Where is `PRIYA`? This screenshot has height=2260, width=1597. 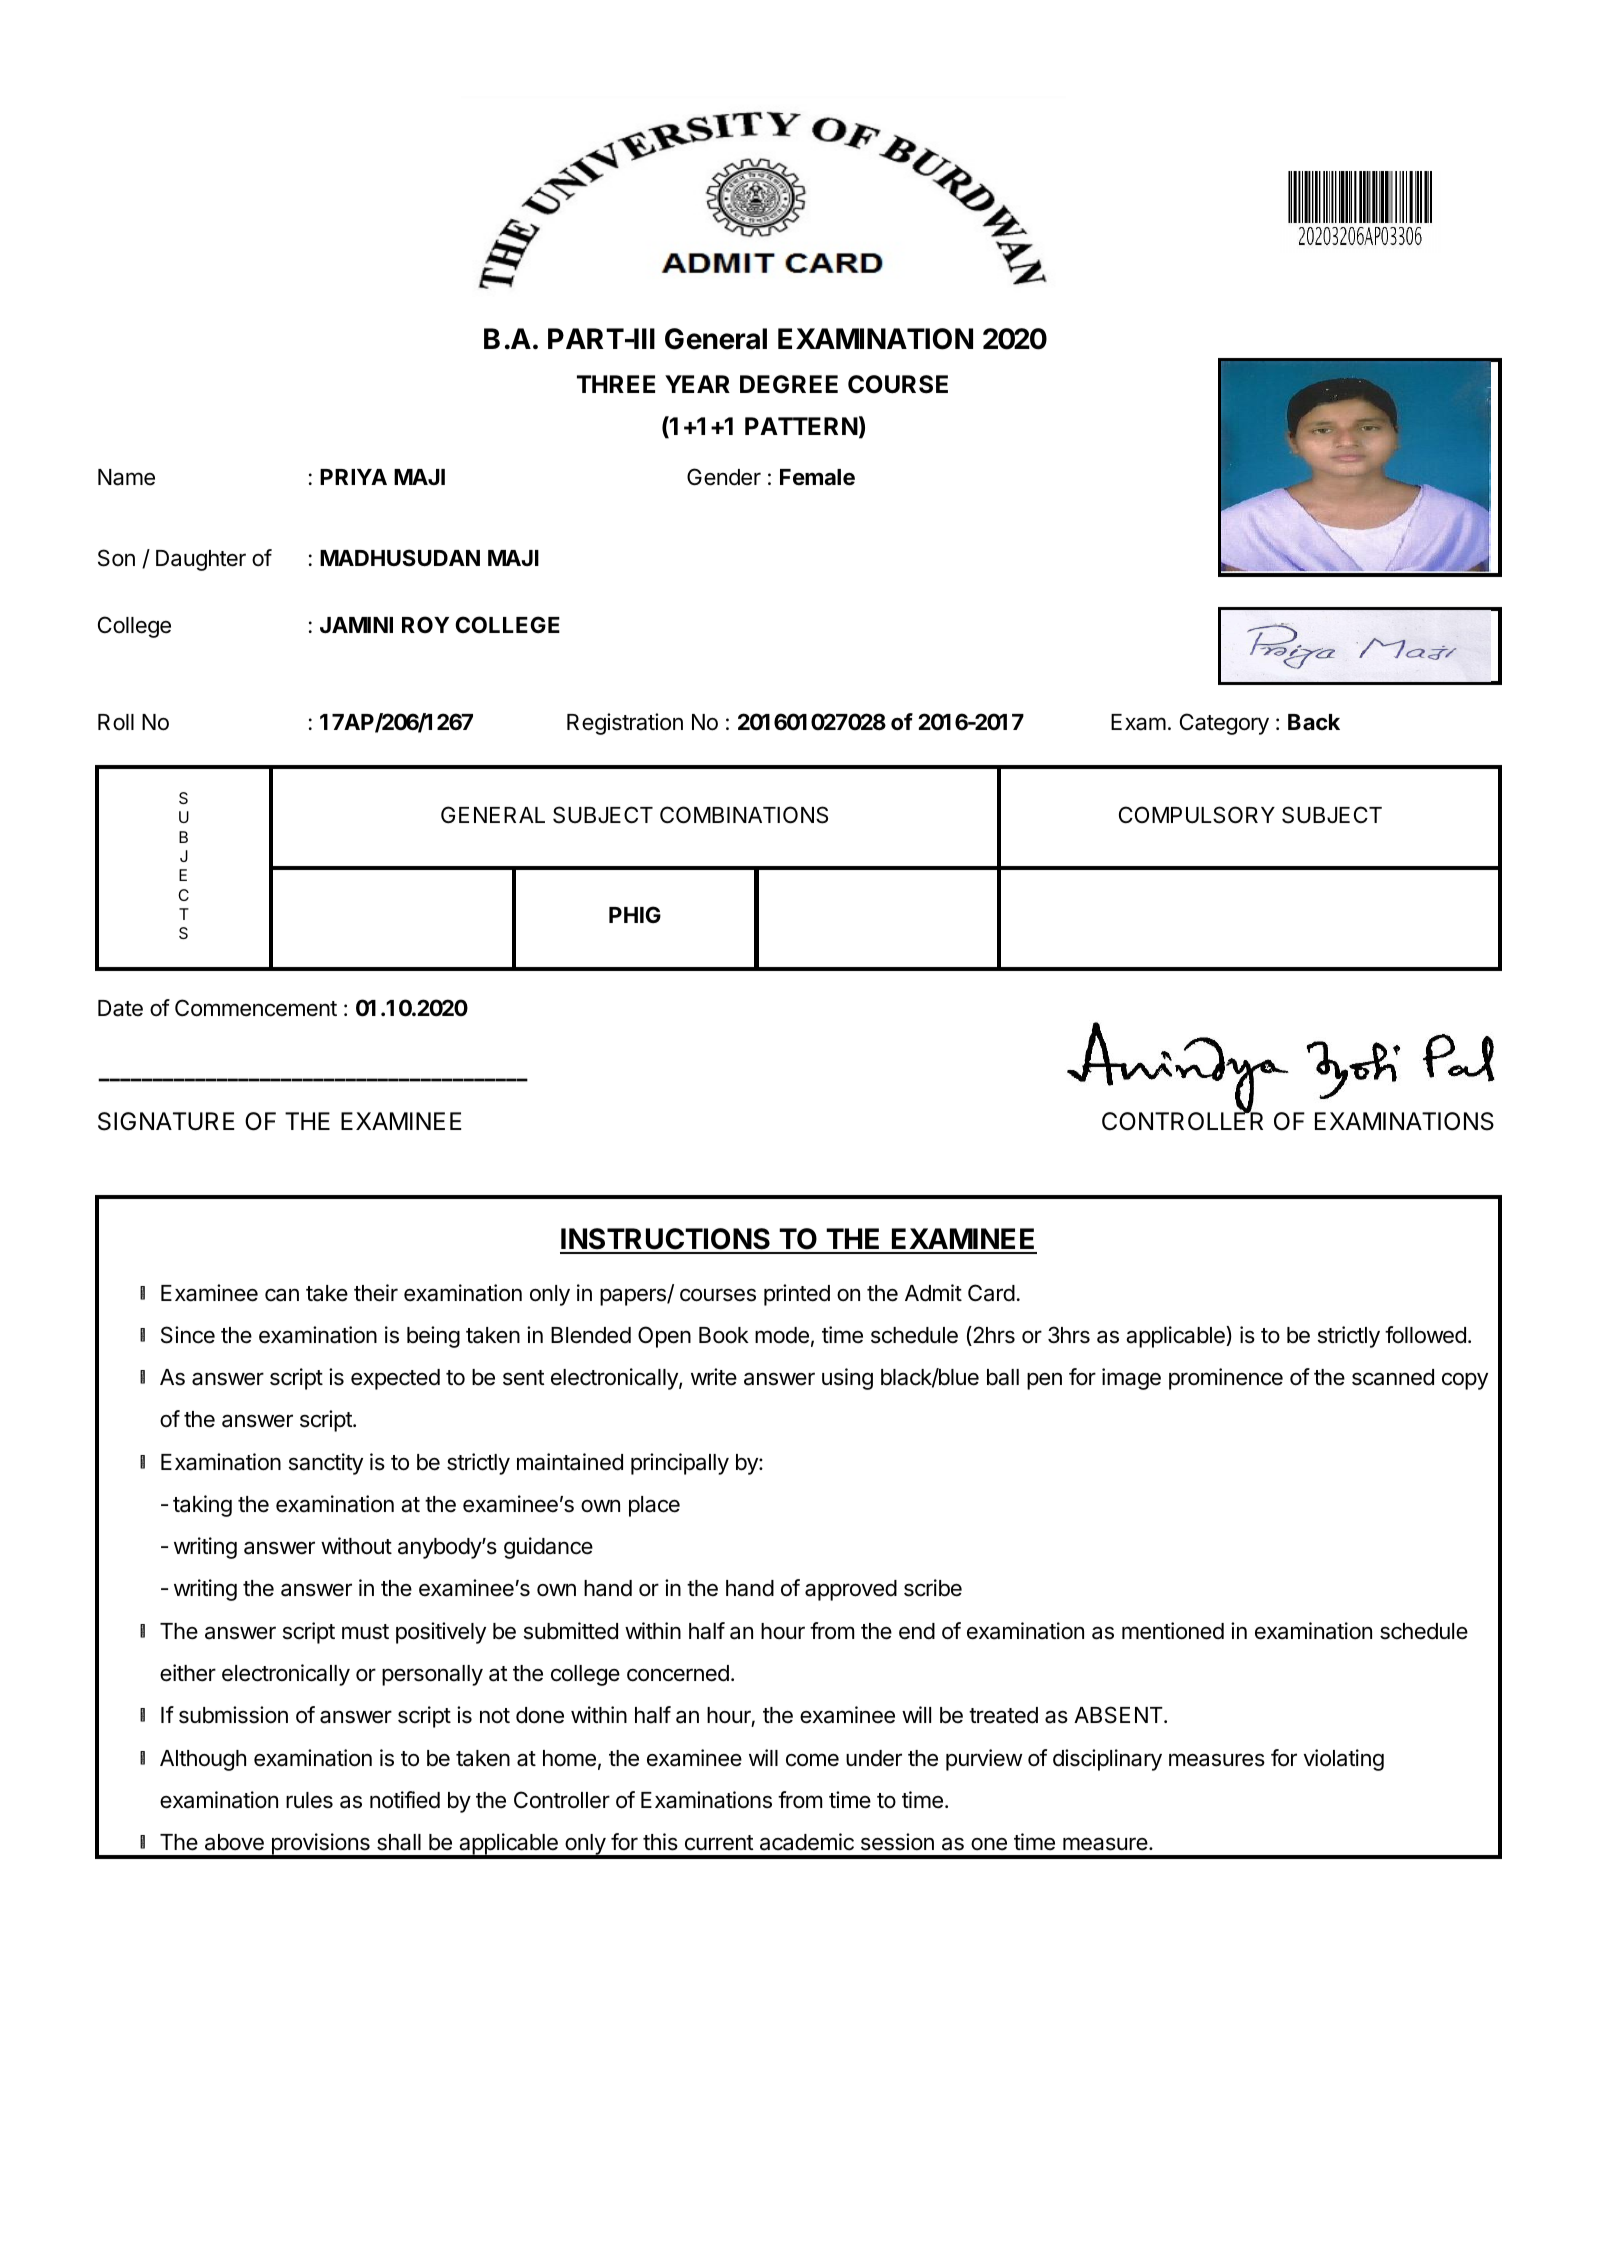 PRIYA is located at coordinates (353, 477).
